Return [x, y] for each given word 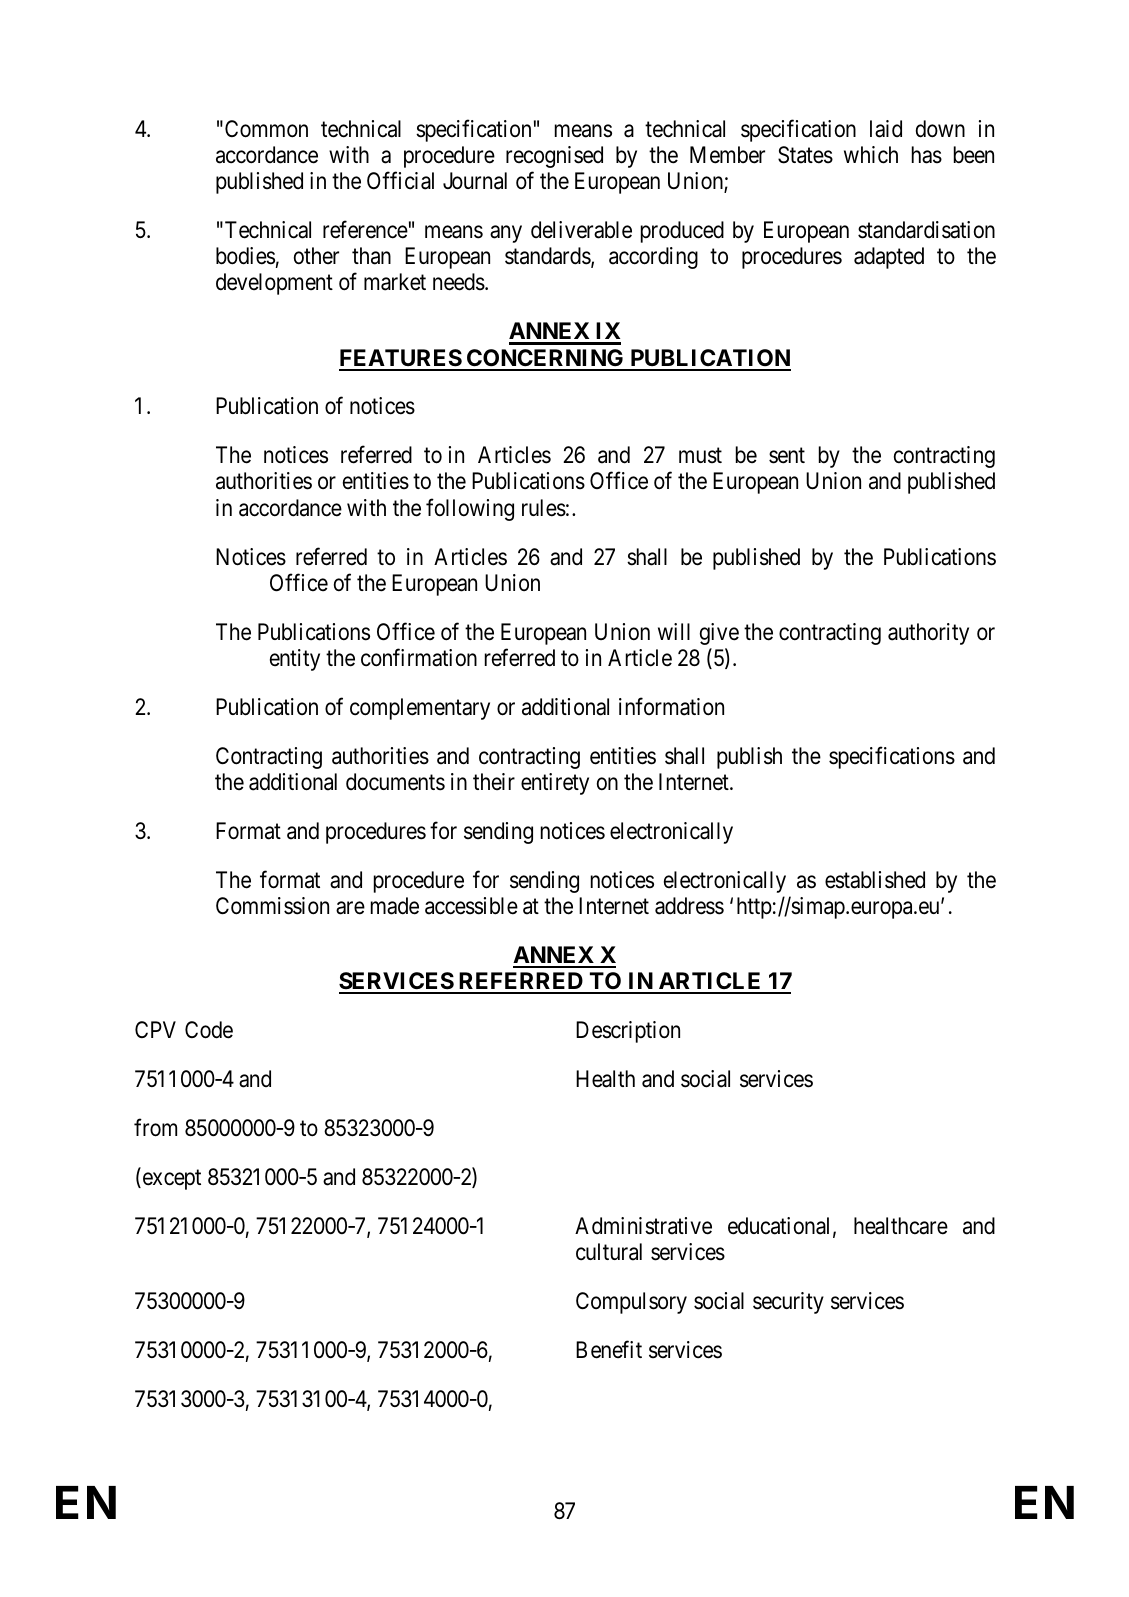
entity [295, 660]
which [871, 155]
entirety [555, 784]
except [170, 1179]
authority [928, 634]
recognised [554, 157]
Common [266, 129]
